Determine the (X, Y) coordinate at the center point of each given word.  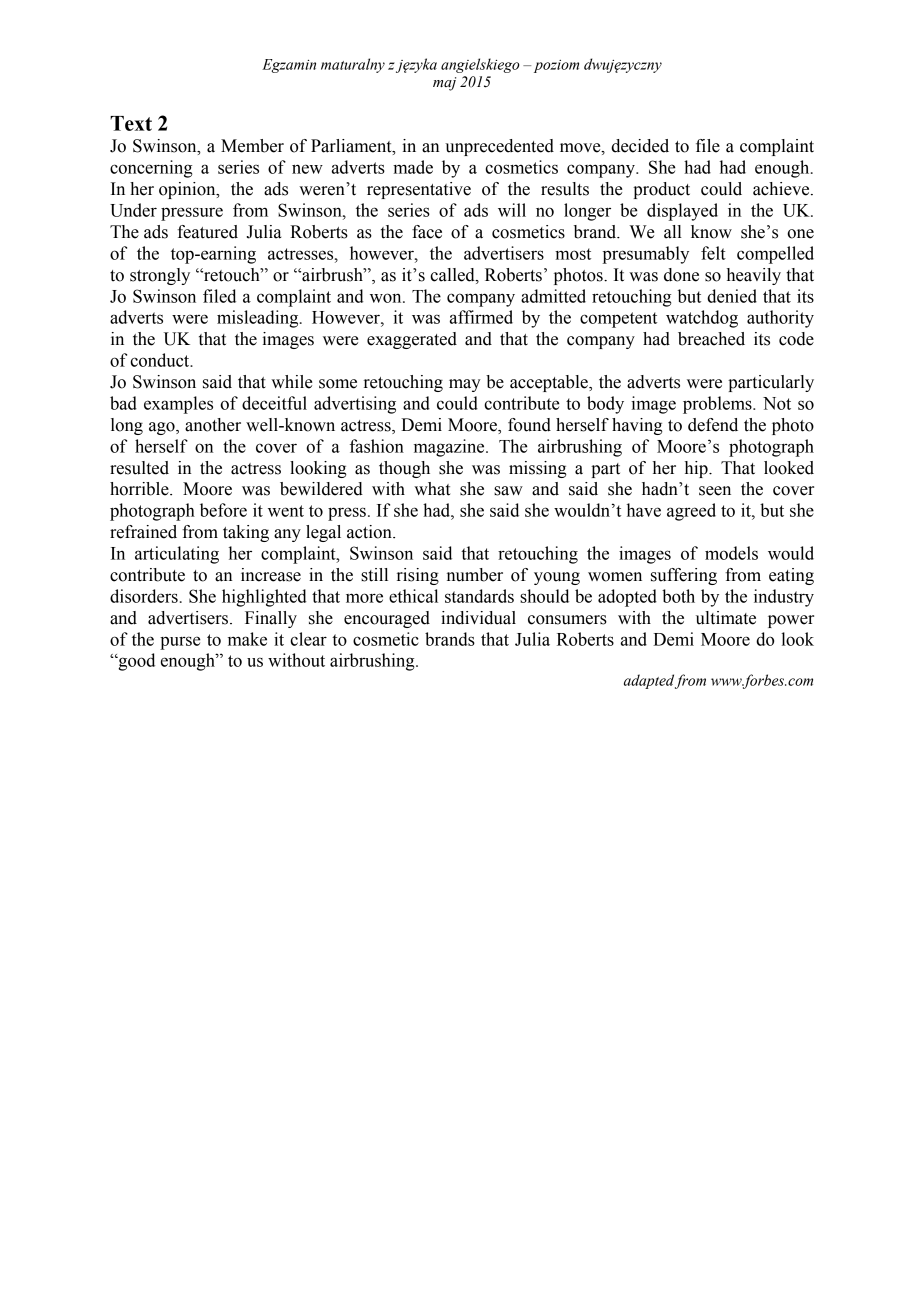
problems (718, 405)
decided (640, 146)
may (465, 385)
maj (444, 84)
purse (180, 643)
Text (131, 123)
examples (178, 405)
